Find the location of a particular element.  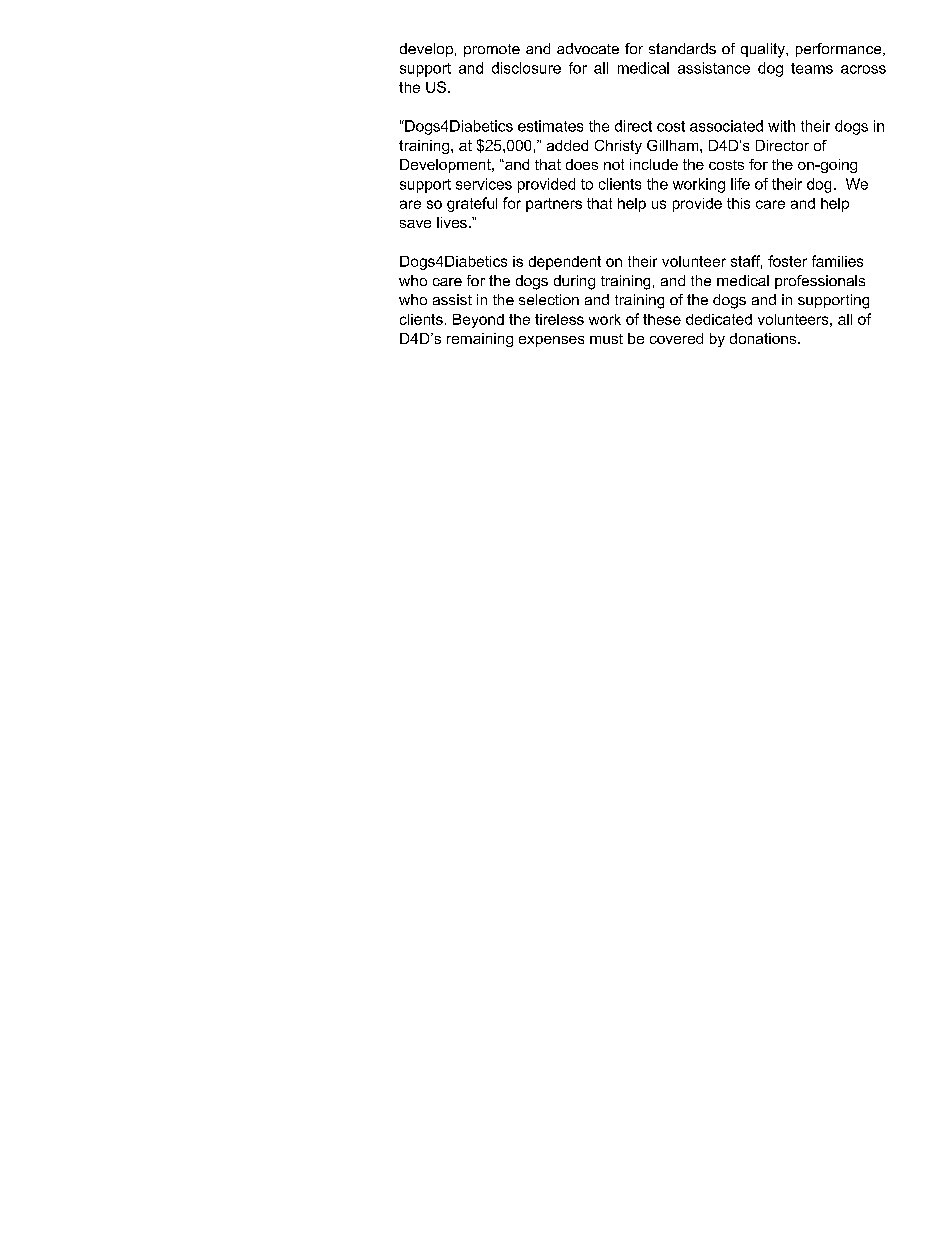

must is located at coordinates (606, 339).
